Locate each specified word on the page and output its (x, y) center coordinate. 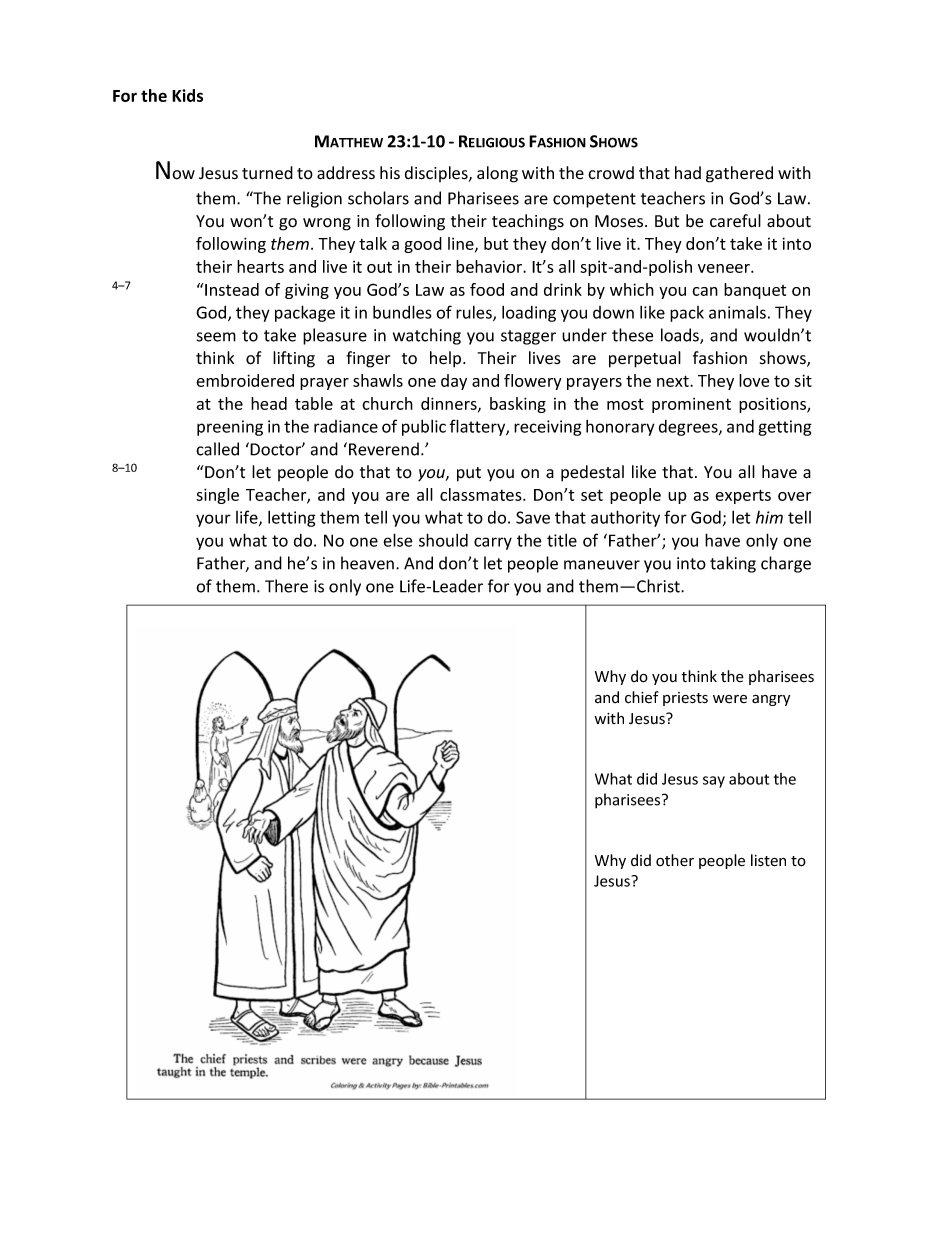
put (469, 474)
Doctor (275, 449)
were (730, 699)
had (688, 173)
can (705, 291)
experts (743, 496)
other (675, 860)
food (487, 289)
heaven (367, 563)
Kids (187, 95)
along (497, 174)
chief (642, 697)
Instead (231, 289)
